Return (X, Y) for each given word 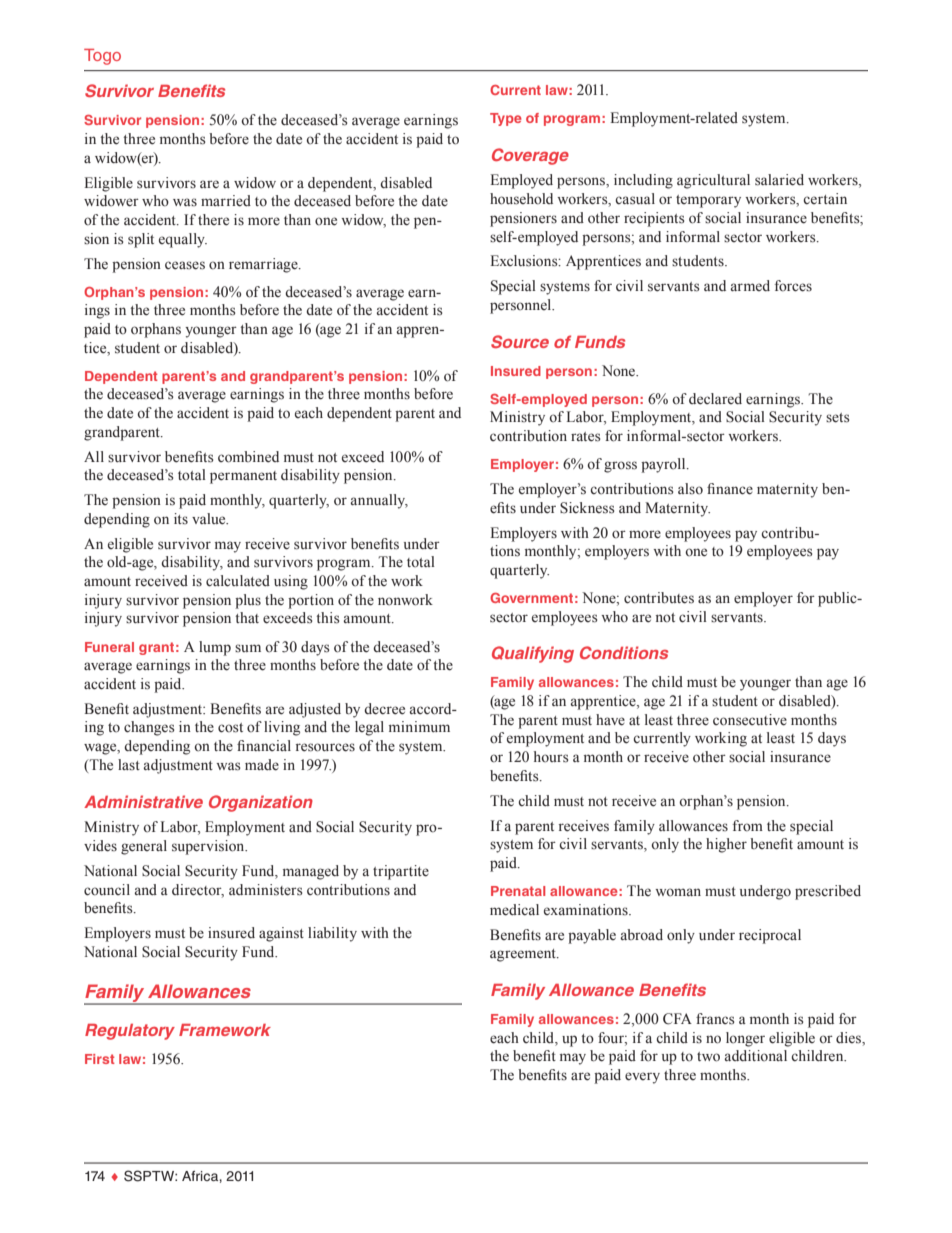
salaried (779, 180)
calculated (238, 581)
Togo (102, 57)
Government (531, 598)
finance (730, 489)
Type (506, 119)
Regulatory (130, 1032)
